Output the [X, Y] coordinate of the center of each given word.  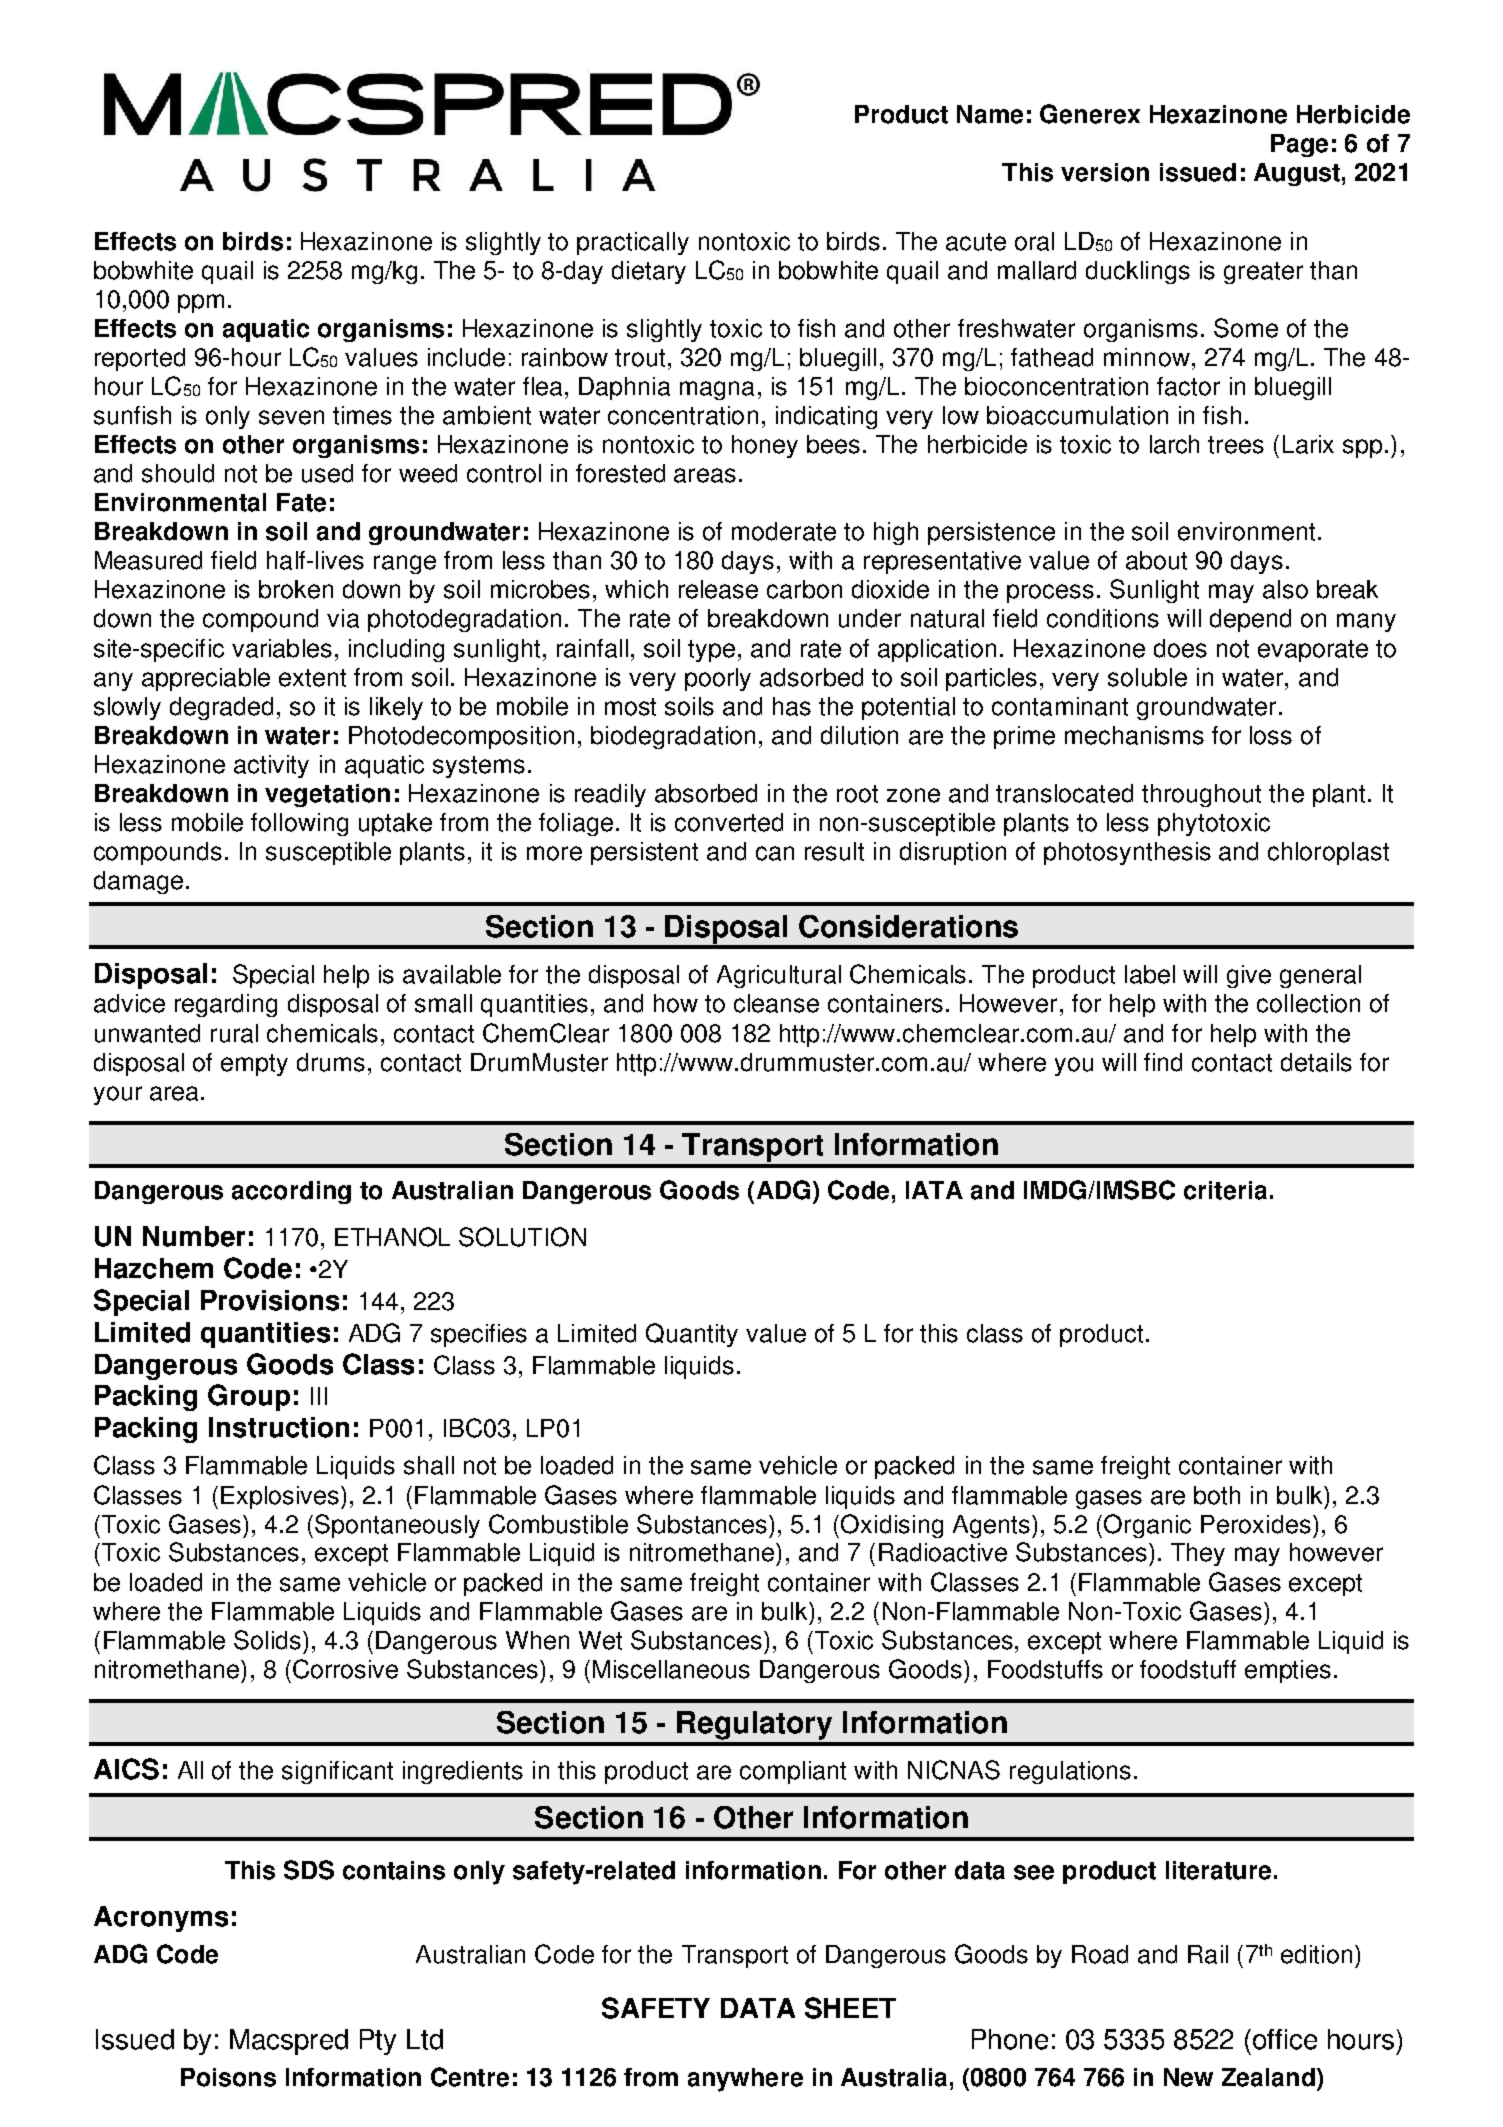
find [1163, 1062]
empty [254, 1065]
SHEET [850, 2008]
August [1297, 174]
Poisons [228, 2077]
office [1283, 2039]
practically [633, 243]
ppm [201, 303]
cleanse [776, 1003]
